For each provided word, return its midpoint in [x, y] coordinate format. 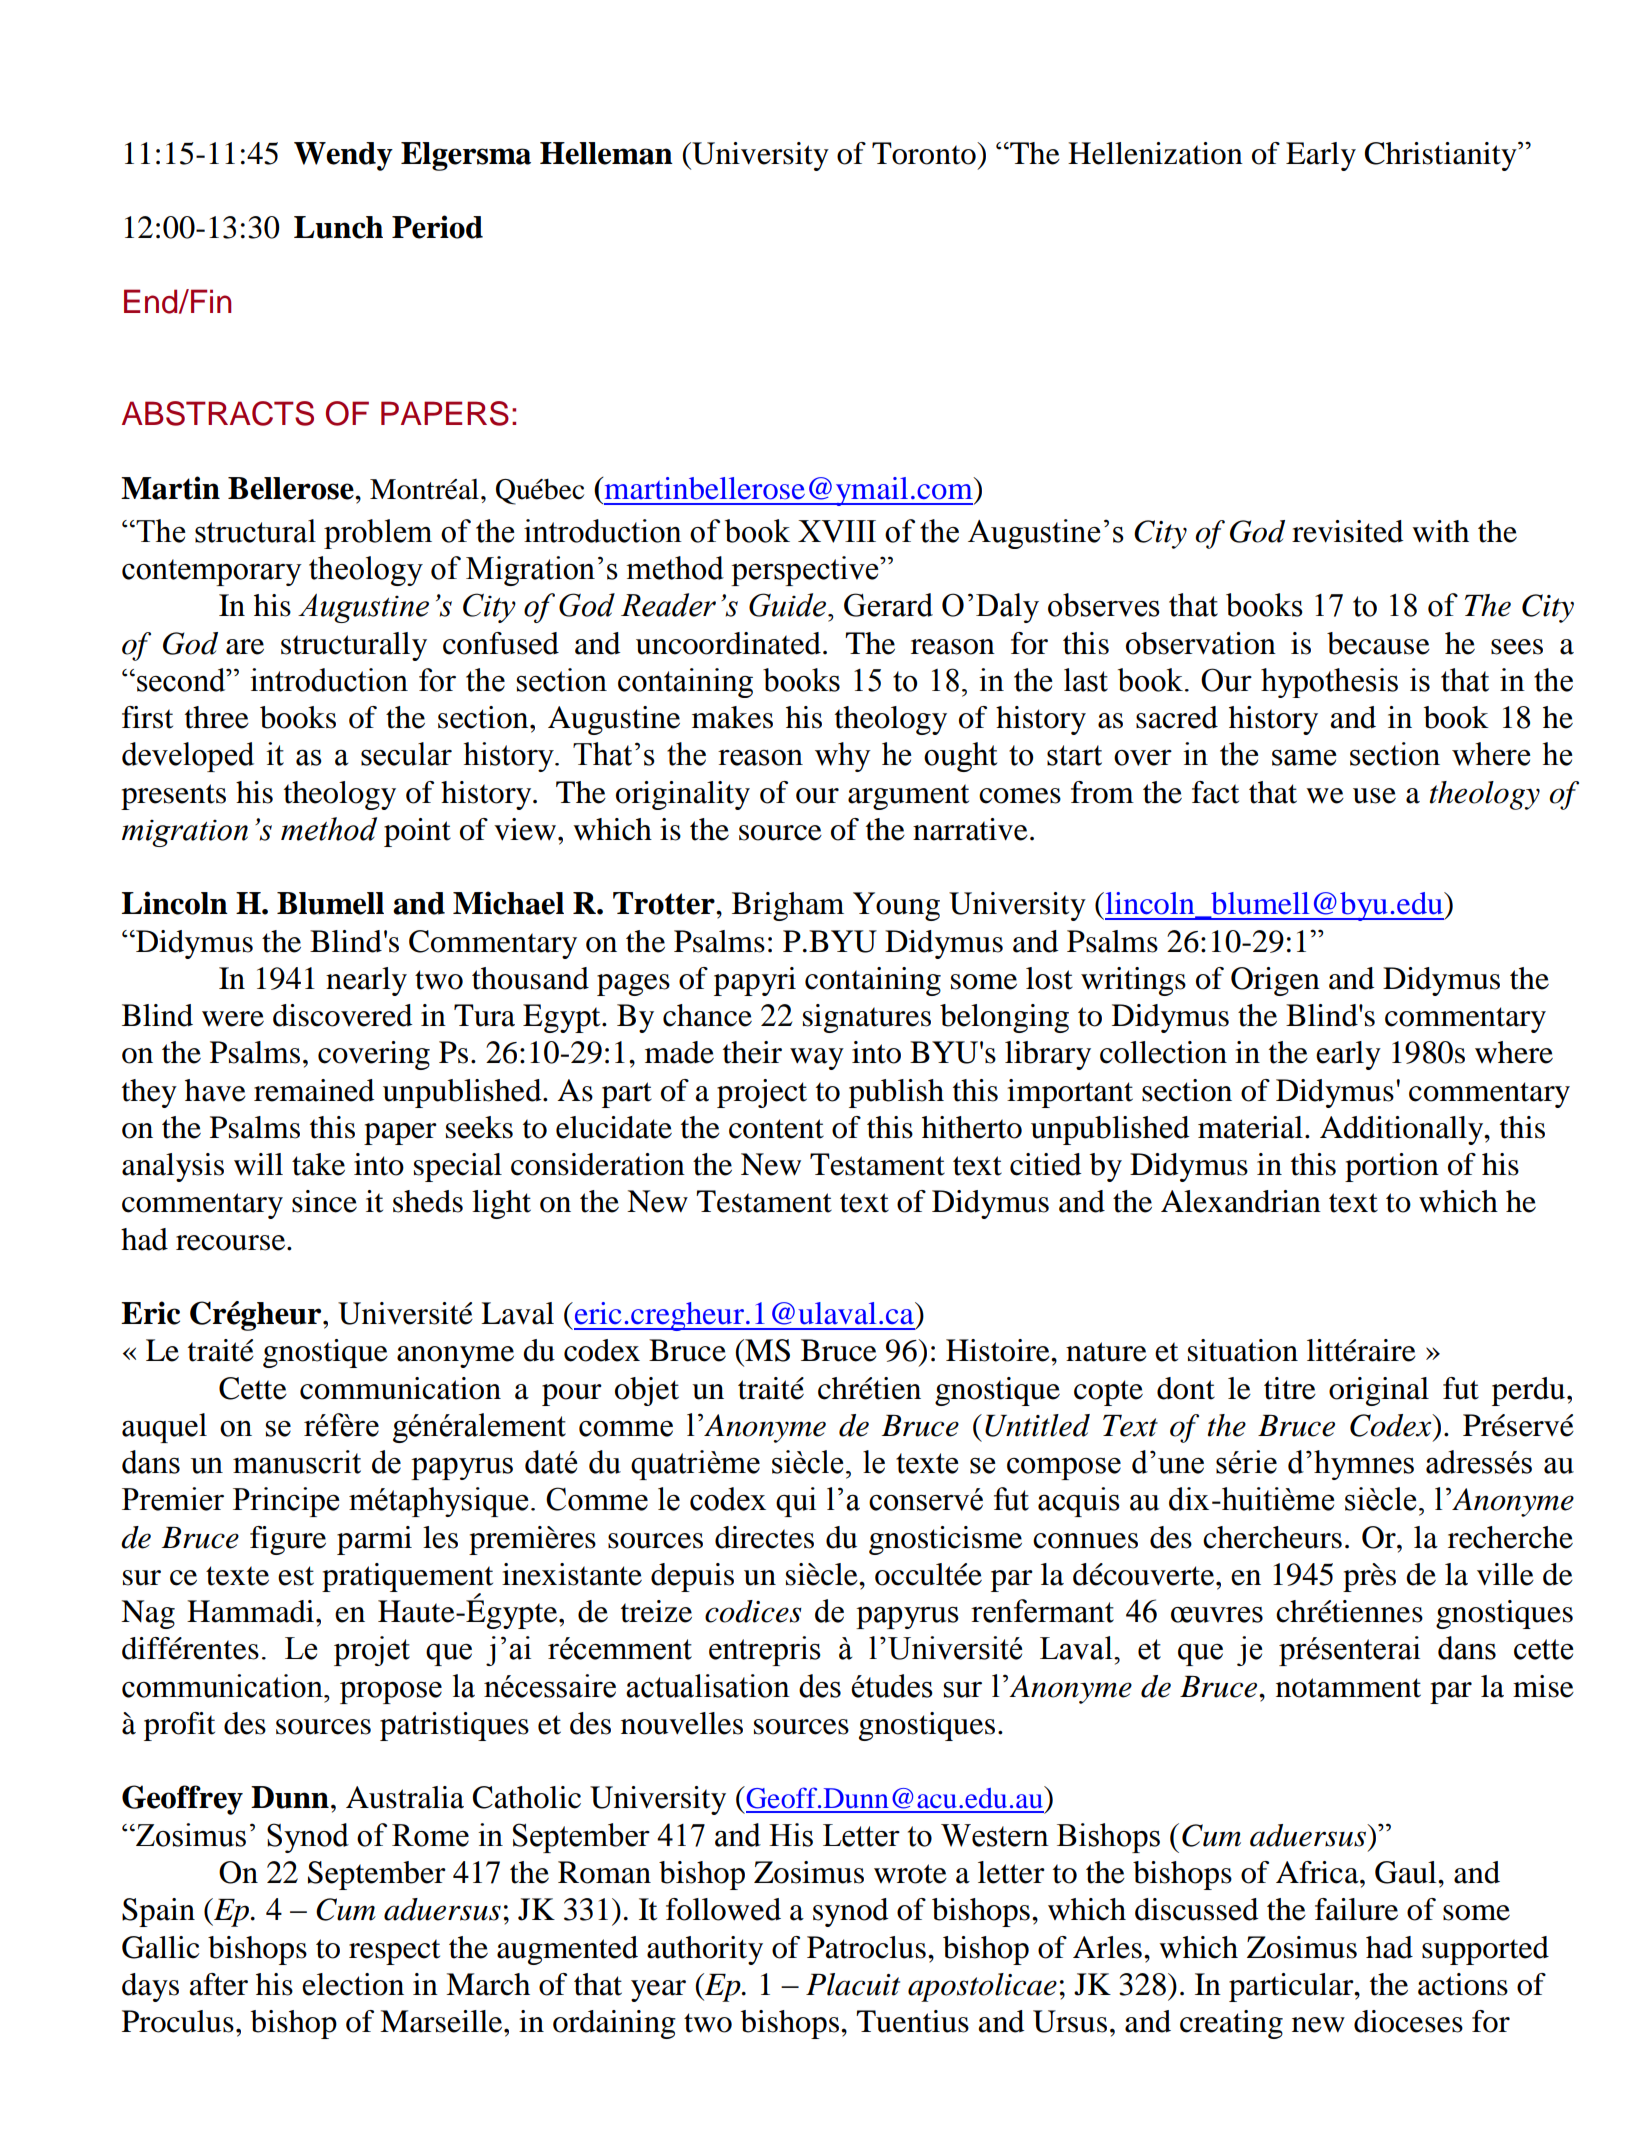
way [817, 1059]
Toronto [925, 153]
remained [314, 1090]
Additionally [1403, 1130]
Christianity [1441, 156]
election [353, 1984]
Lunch [338, 227]
